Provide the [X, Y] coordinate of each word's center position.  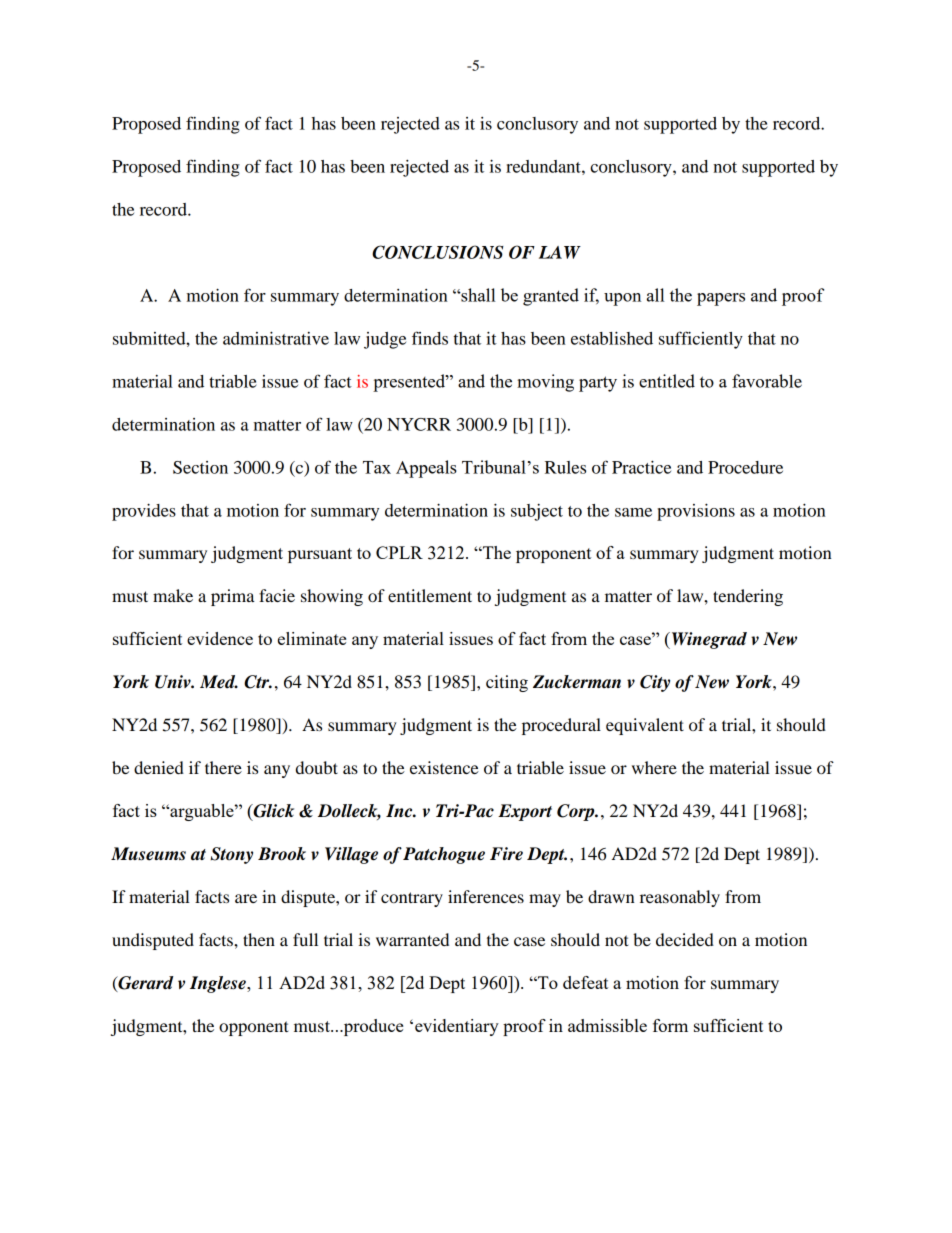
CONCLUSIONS [438, 252]
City [655, 683]
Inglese [219, 984]
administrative [276, 338]
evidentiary [457, 1027]
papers [721, 299]
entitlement [430, 595]
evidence [220, 638]
